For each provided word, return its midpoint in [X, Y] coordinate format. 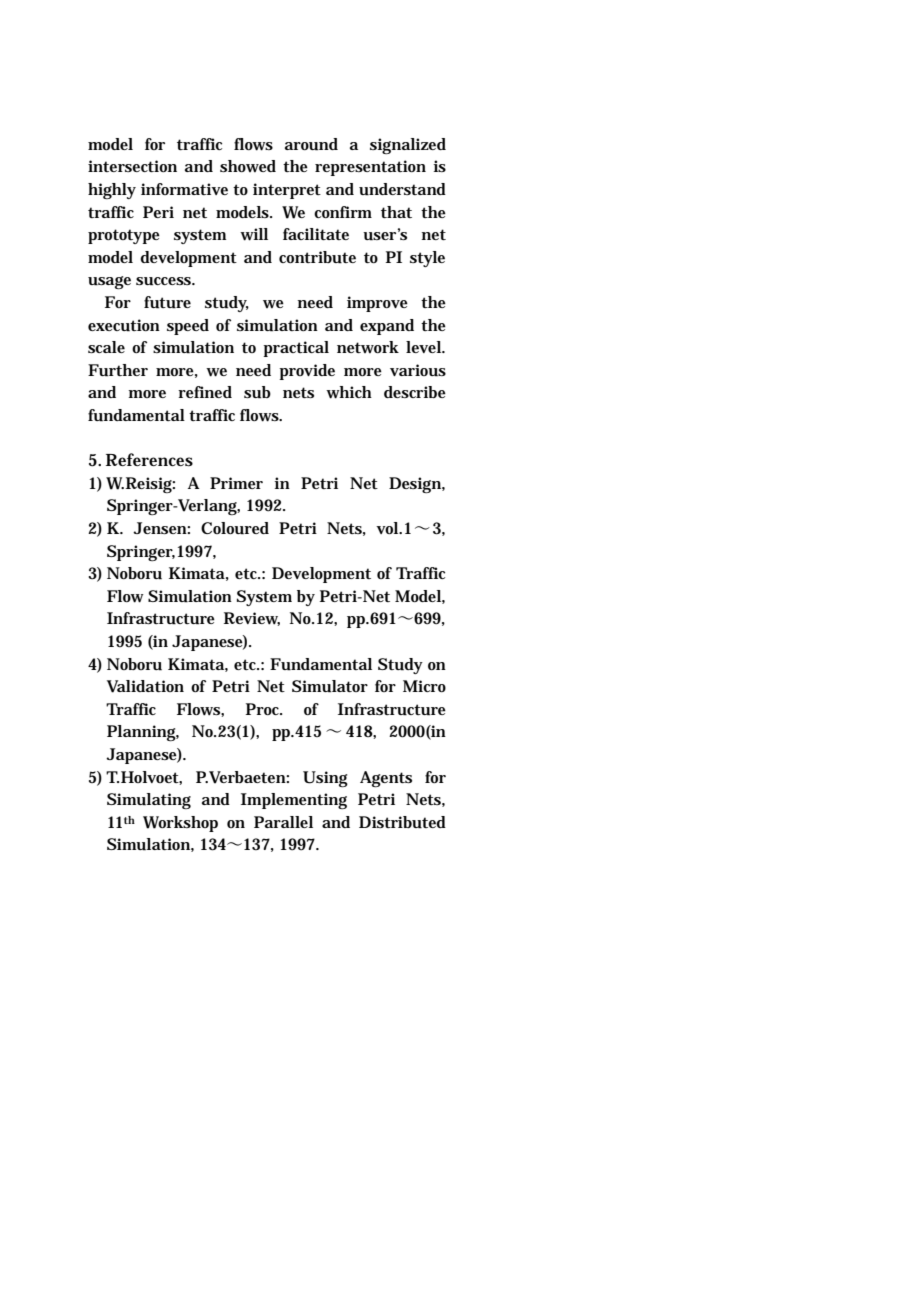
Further [118, 370]
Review [252, 619]
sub [257, 392]
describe [415, 392]
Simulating [149, 801]
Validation [145, 686]
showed [248, 166]
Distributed [402, 822]
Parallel [283, 822]
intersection [132, 166]
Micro [424, 686]
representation [370, 168]
